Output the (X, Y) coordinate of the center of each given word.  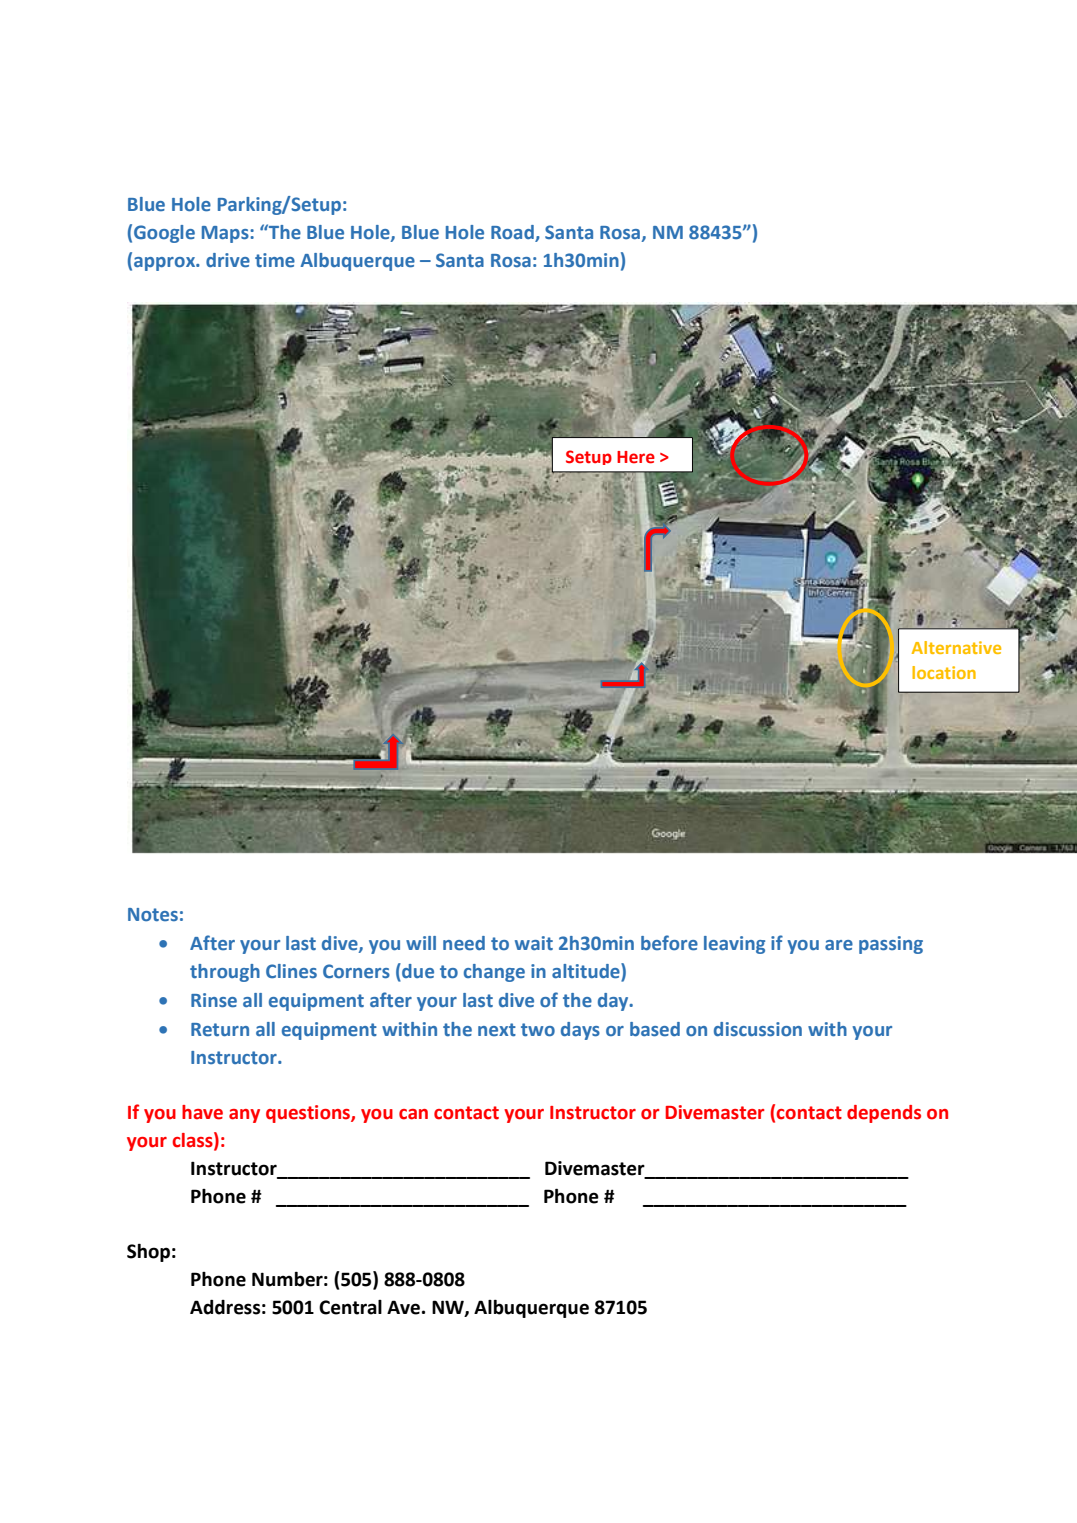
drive (228, 260)
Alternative (956, 647)
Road (513, 233)
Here (636, 457)
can (413, 1114)
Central (350, 1307)
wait (534, 943)
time (275, 260)
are (839, 945)
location (944, 672)
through (225, 973)
